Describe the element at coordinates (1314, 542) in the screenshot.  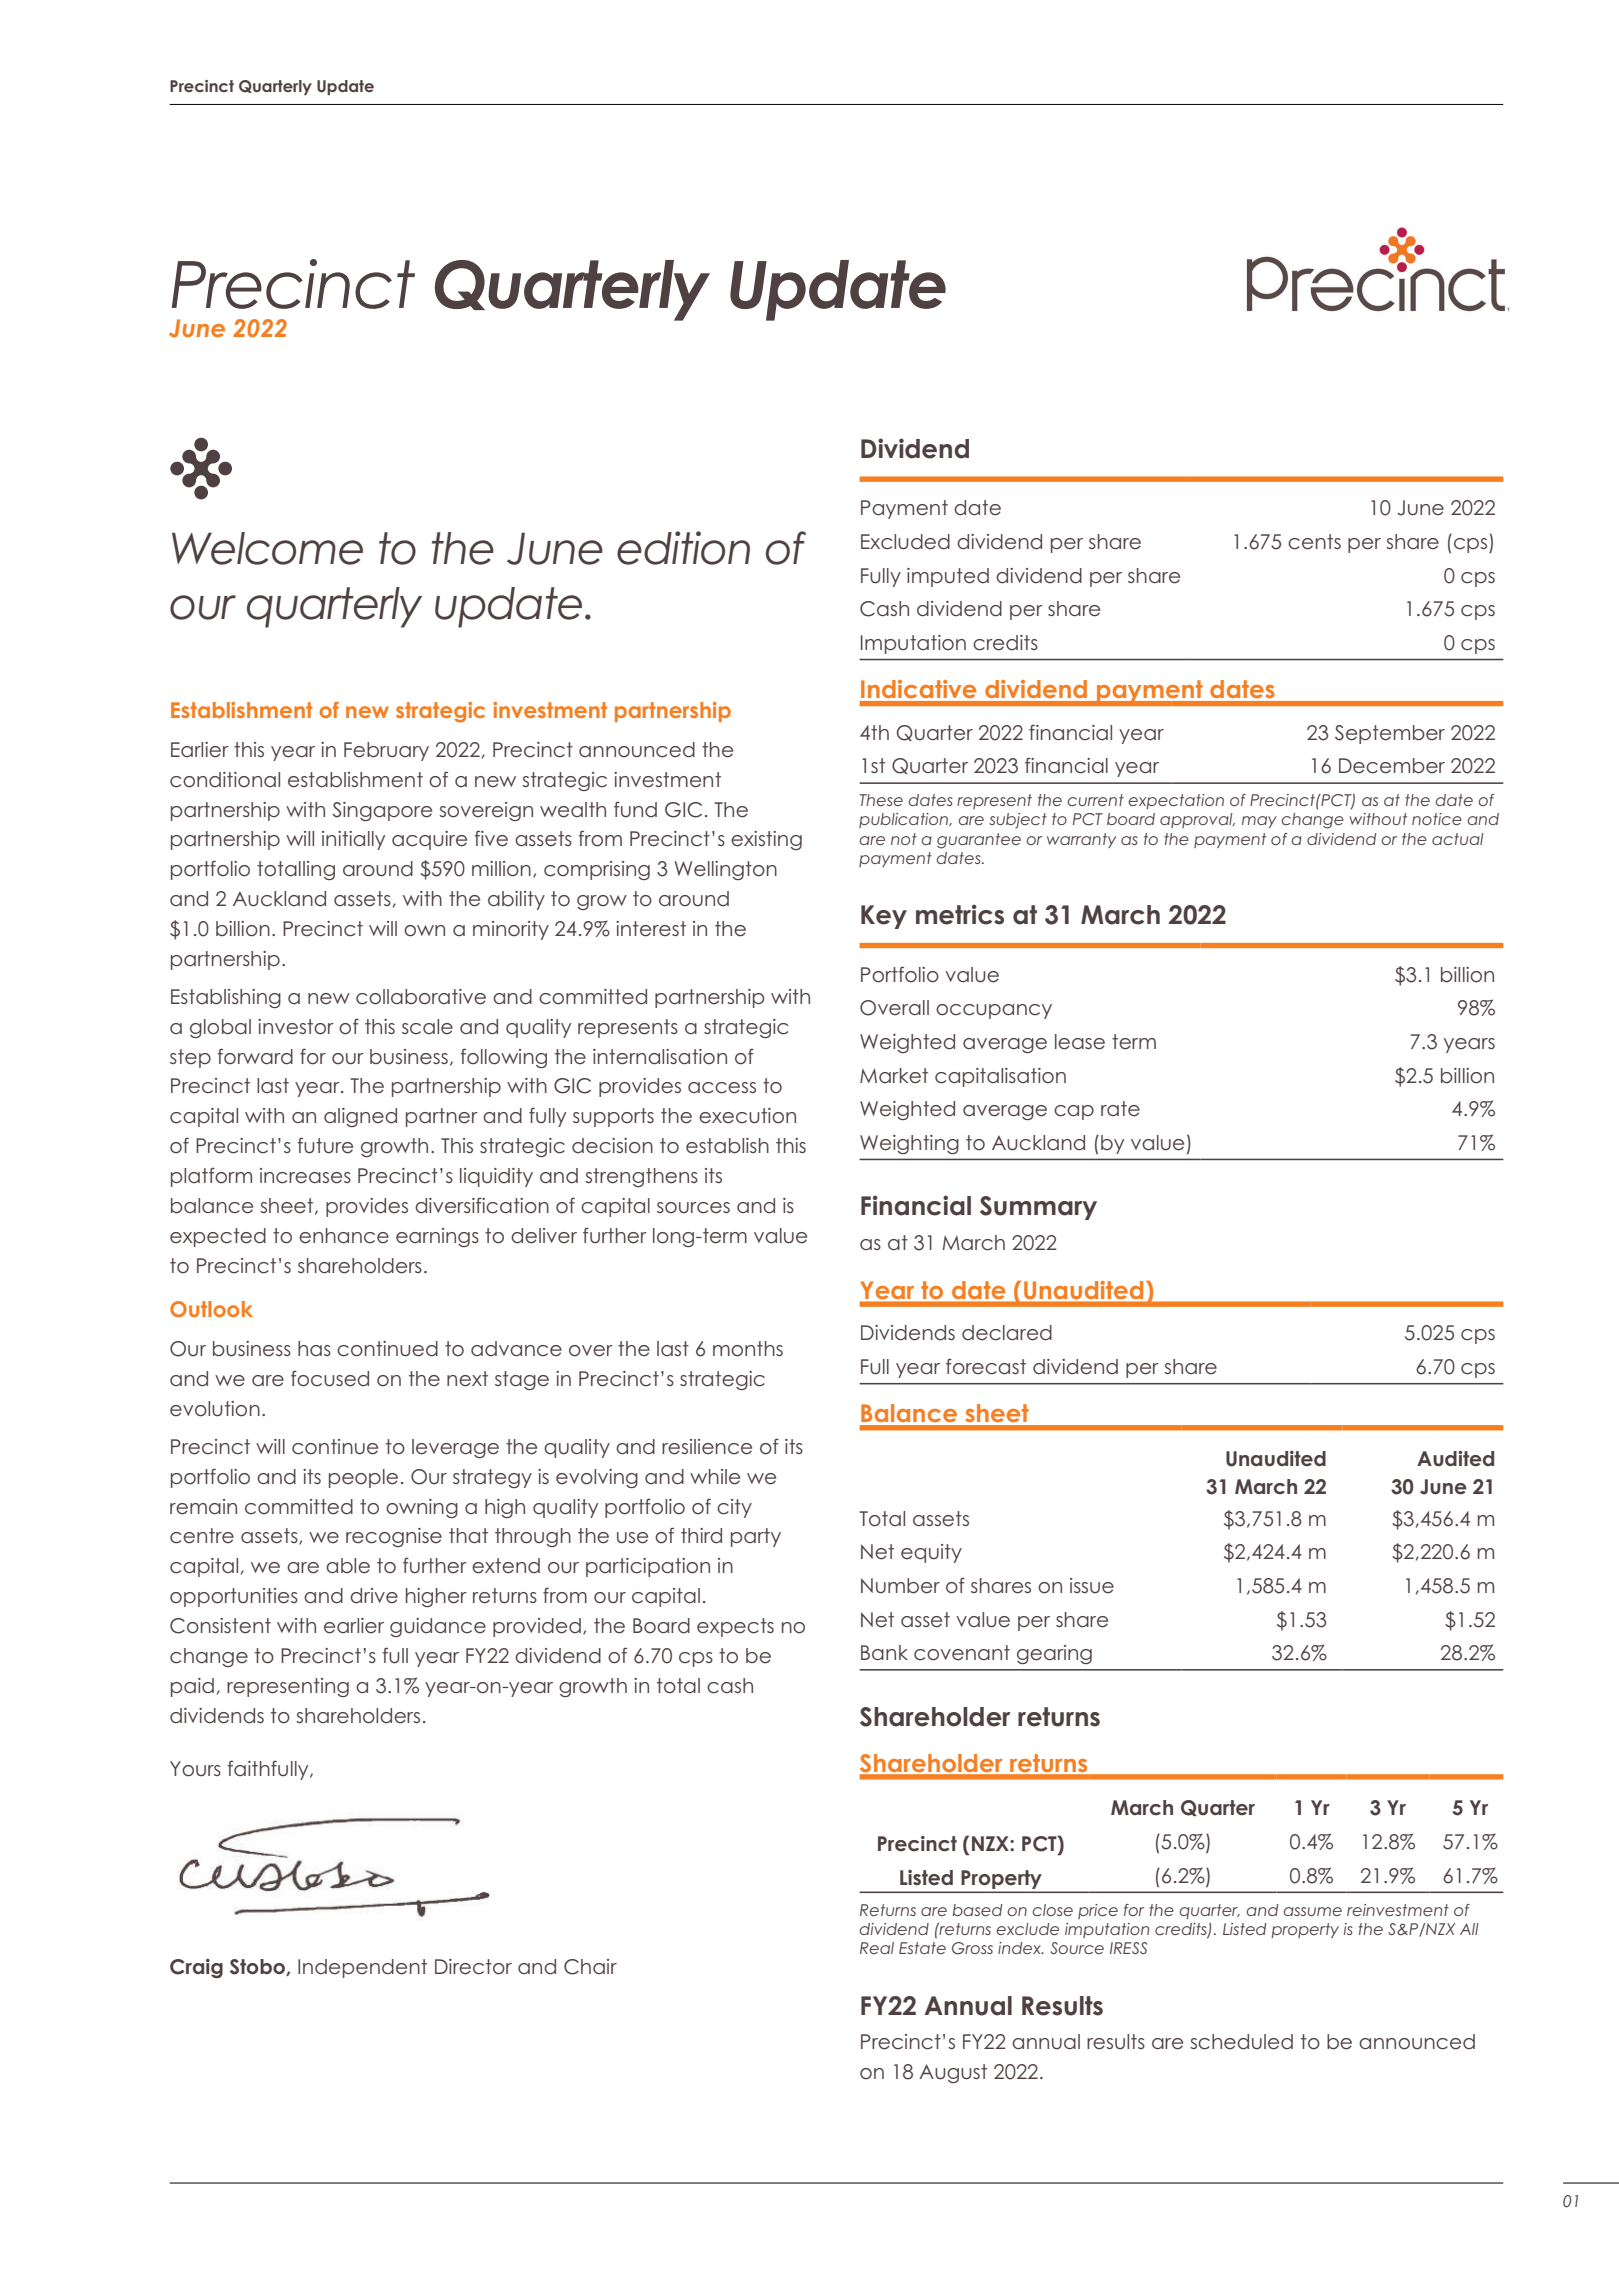
I see `cents` at that location.
